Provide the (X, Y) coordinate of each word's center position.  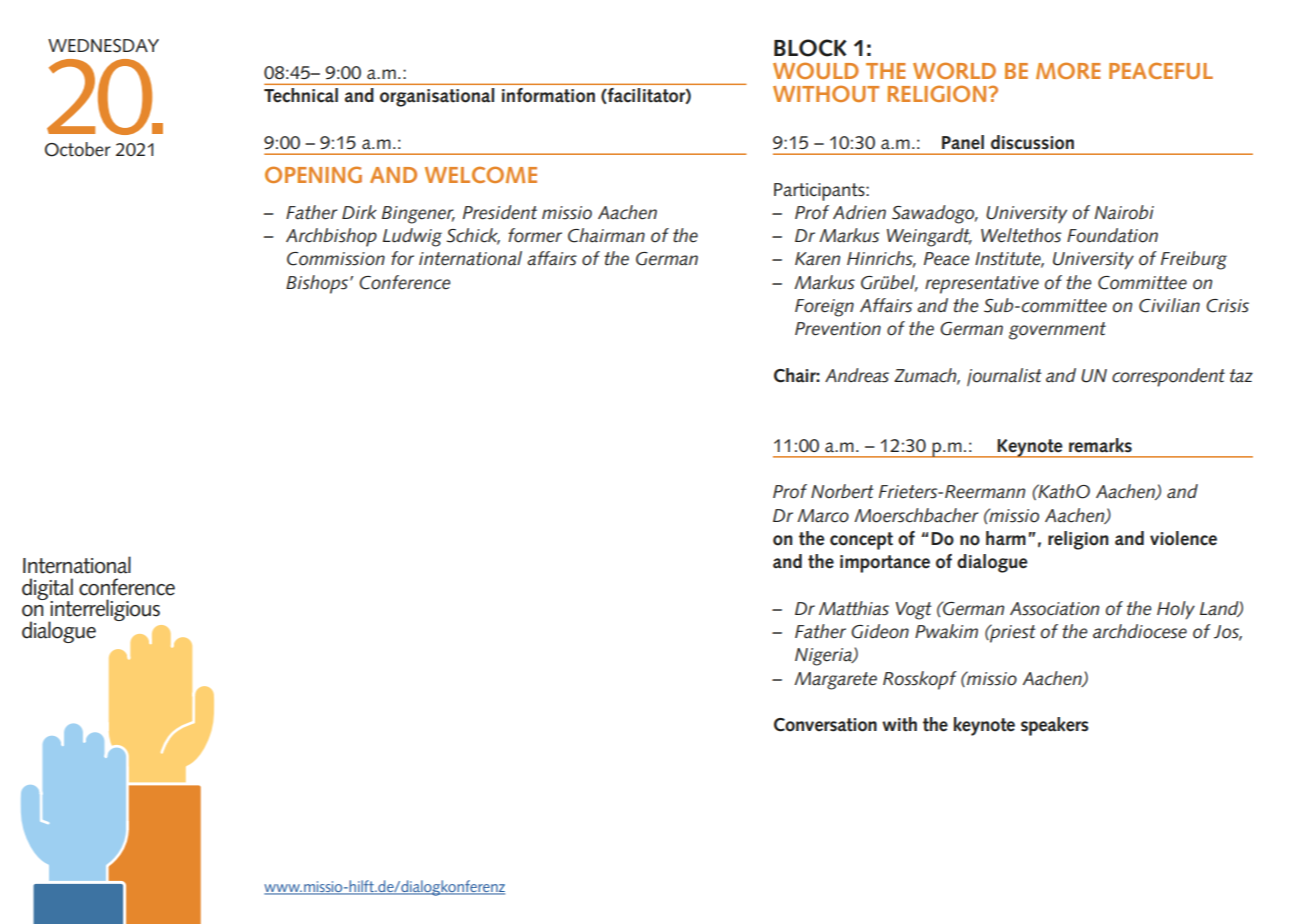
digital (47, 590)
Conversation (825, 725)
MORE (1068, 70)
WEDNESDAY (103, 46)
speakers (1054, 726)
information (548, 95)
